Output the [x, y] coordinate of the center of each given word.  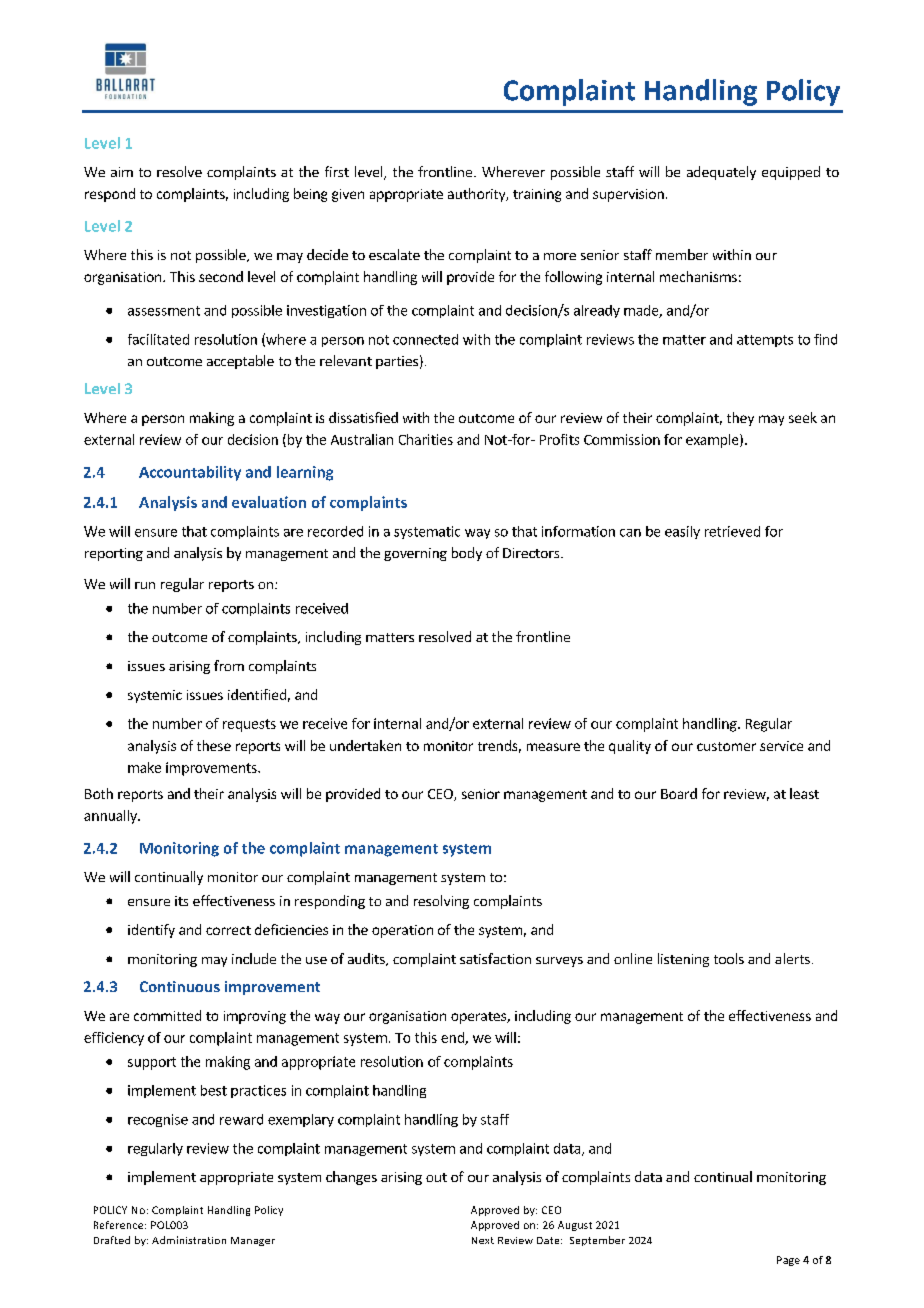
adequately [721, 173]
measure [553, 747]
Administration [189, 1240]
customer [726, 746]
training [537, 195]
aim [122, 172]
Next [483, 1240]
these [214, 745]
